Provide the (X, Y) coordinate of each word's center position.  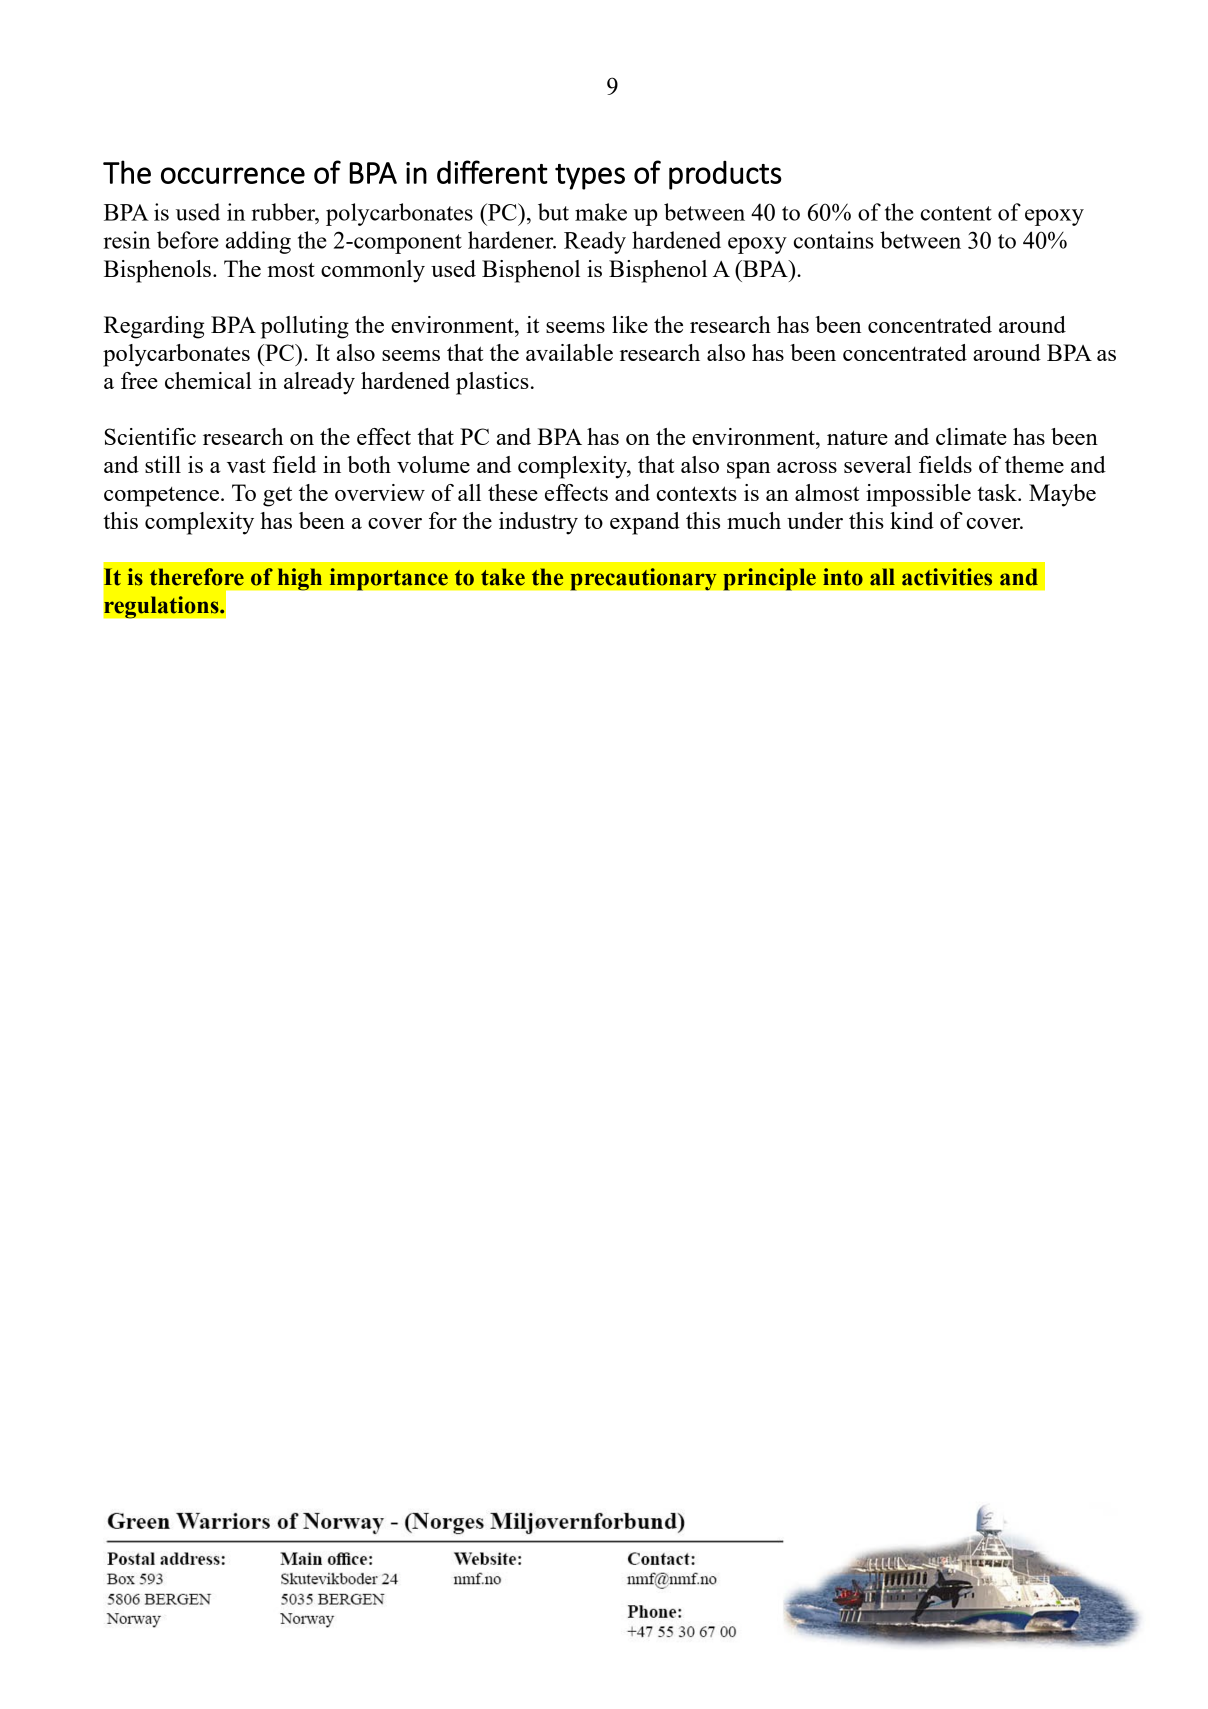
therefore (197, 577)
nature (857, 437)
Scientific (150, 436)
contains (834, 240)
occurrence (233, 175)
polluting (305, 327)
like (630, 324)
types (590, 177)
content (956, 213)
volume (433, 464)
